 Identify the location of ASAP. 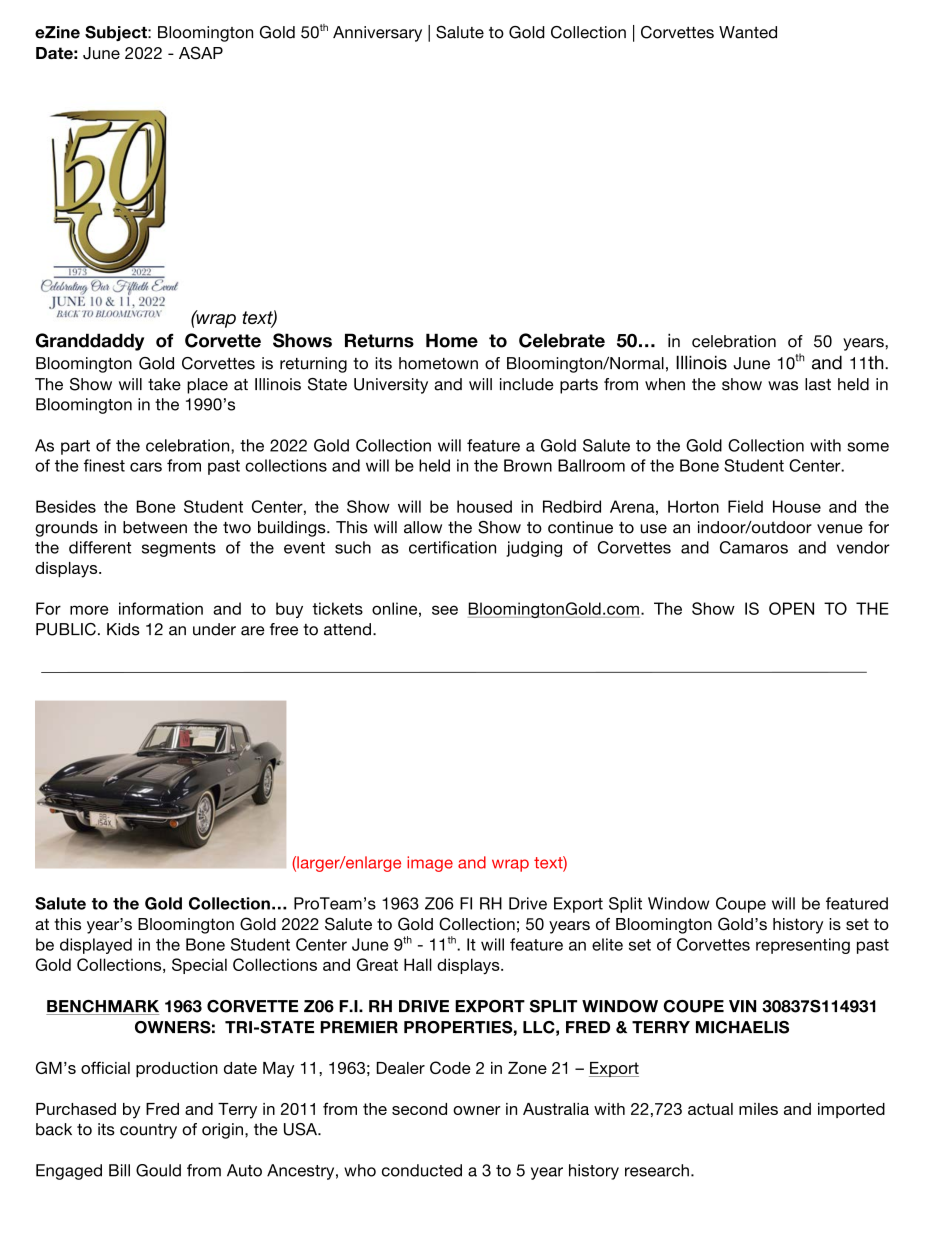
(201, 53).
